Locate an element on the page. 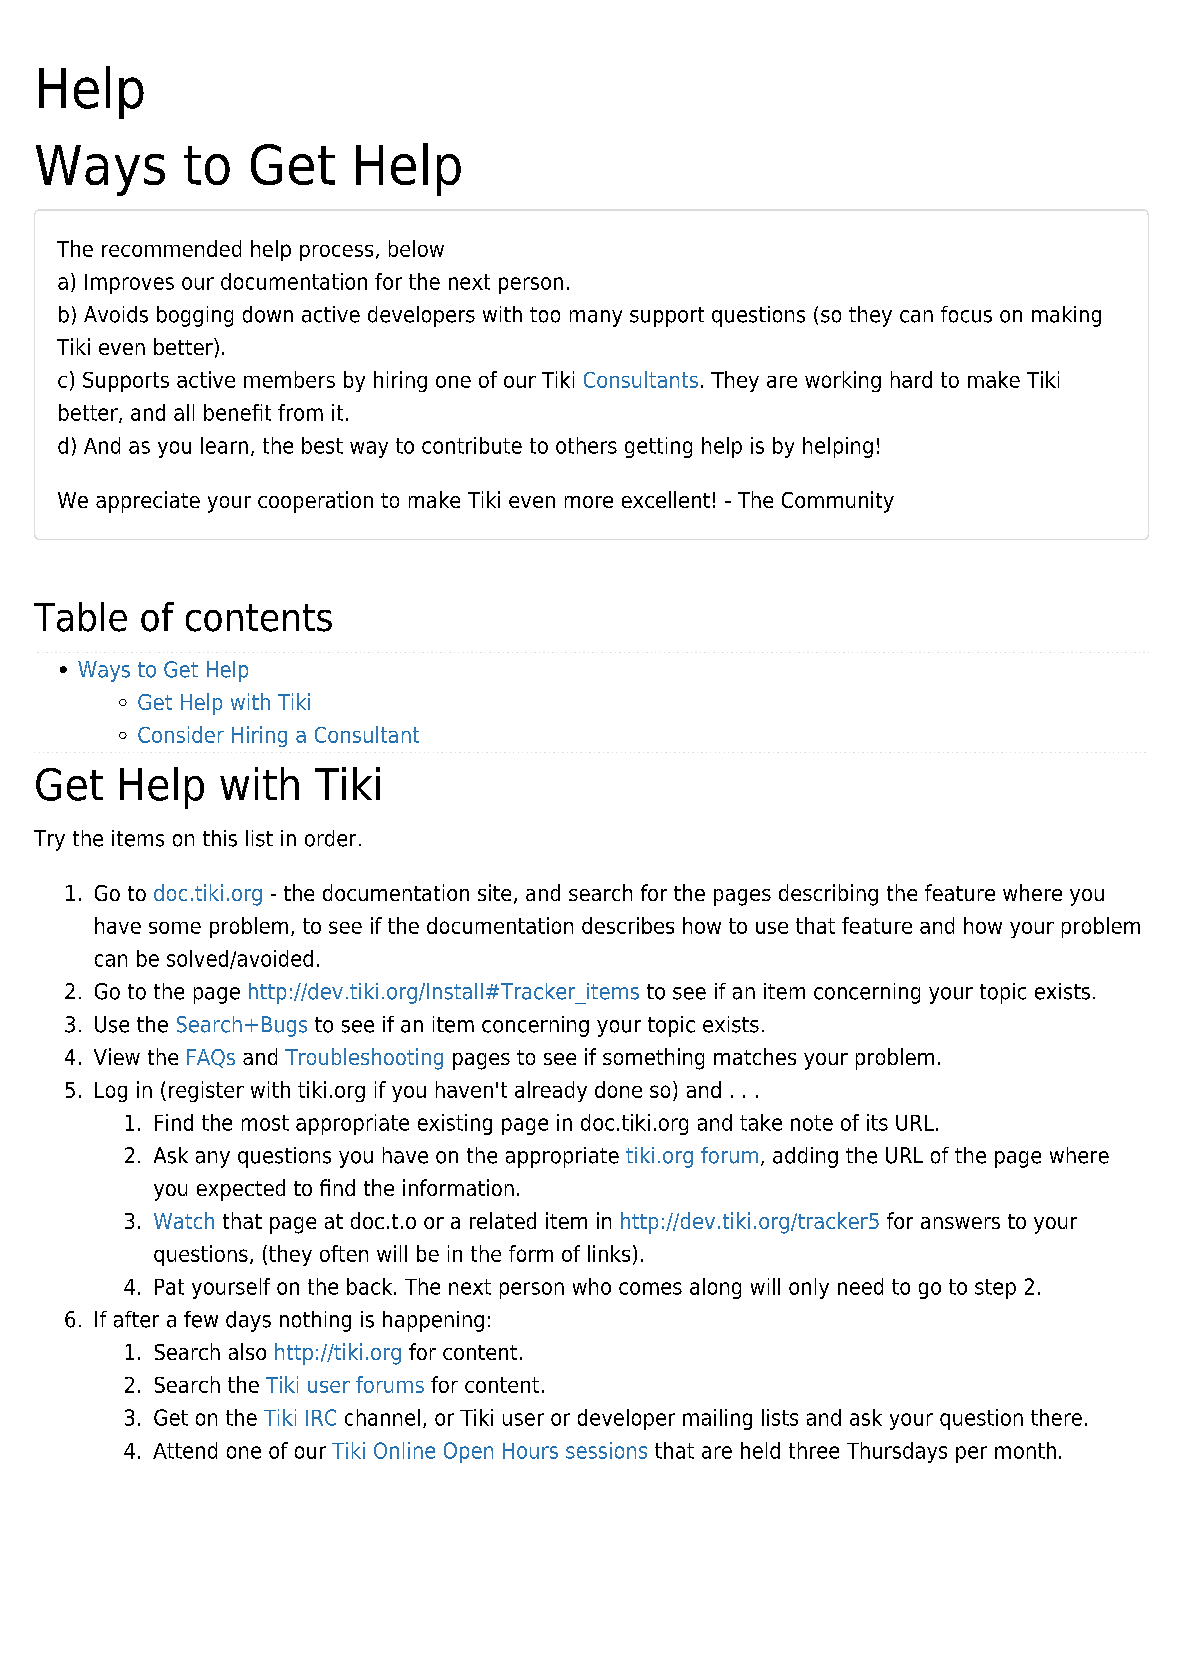 The image size is (1183, 1673). site is located at coordinates (494, 892).
